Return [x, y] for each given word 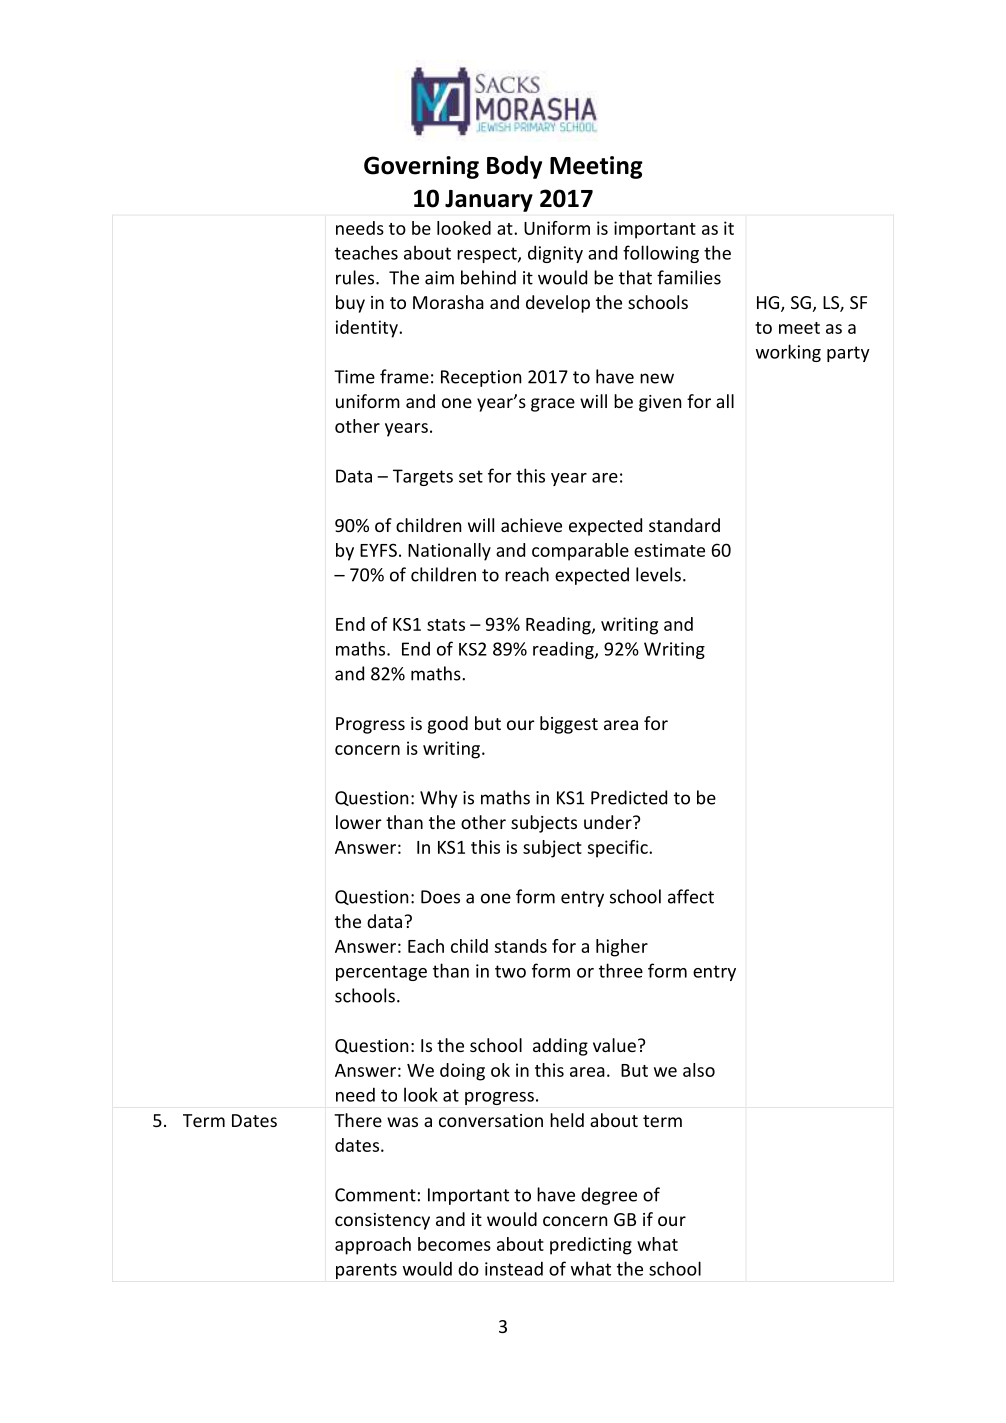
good [448, 725]
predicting [591, 1246]
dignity [555, 254]
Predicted [629, 797]
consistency [382, 1221]
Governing [421, 167]
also [699, 1070]
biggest [569, 725]
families [689, 277]
